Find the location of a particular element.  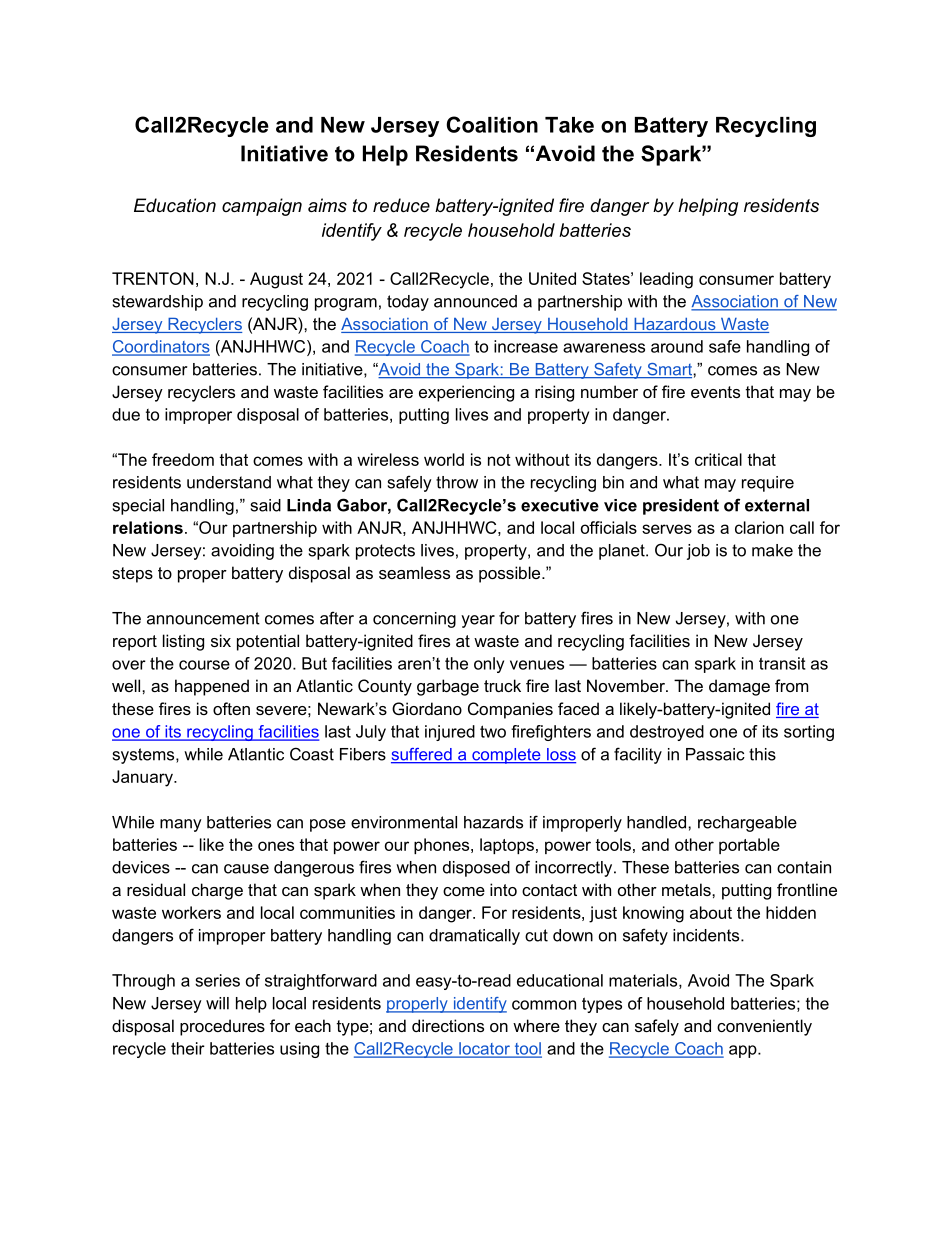

Coordinators is located at coordinates (161, 347).
